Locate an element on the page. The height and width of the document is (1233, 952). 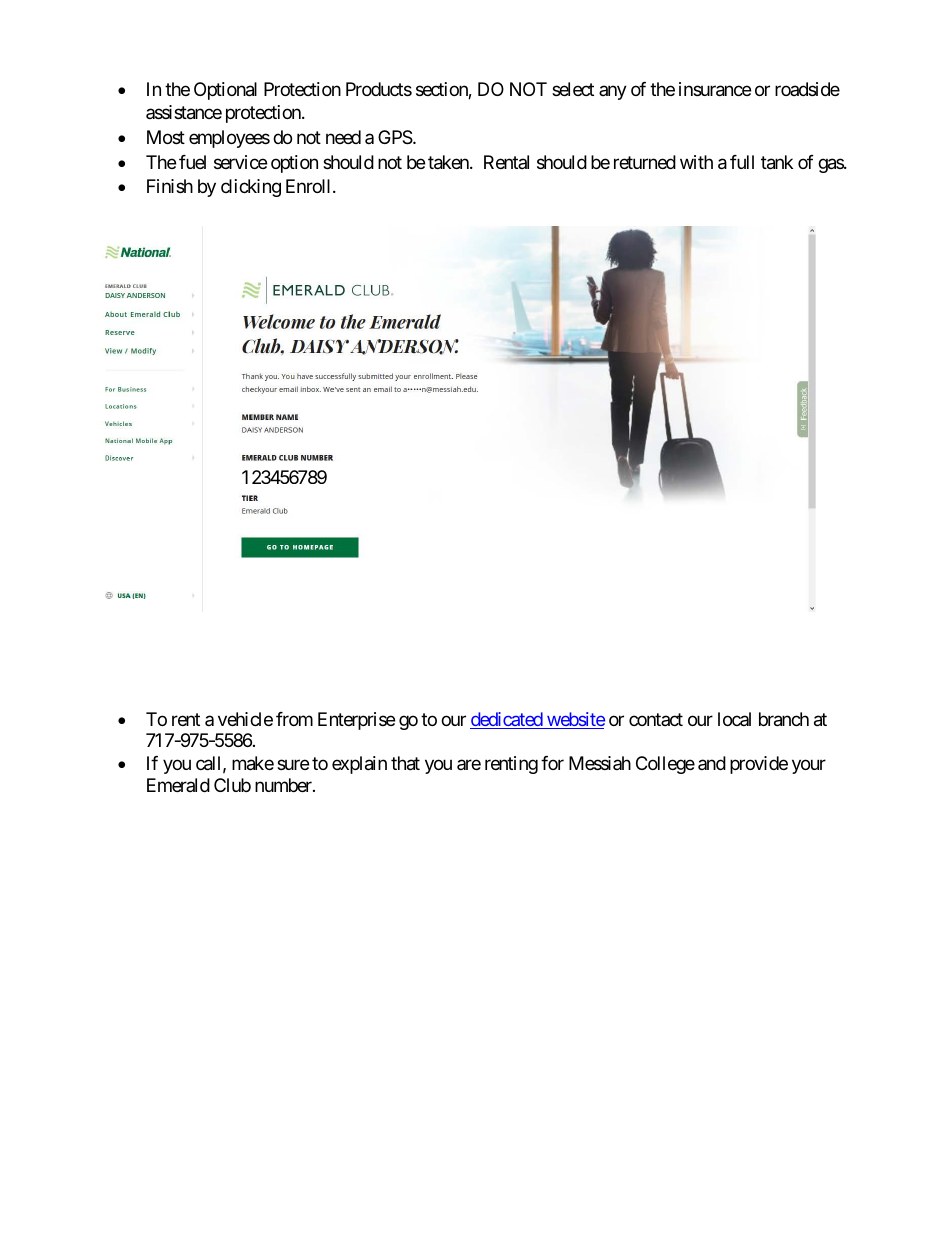
taken is located at coordinates (449, 162).
